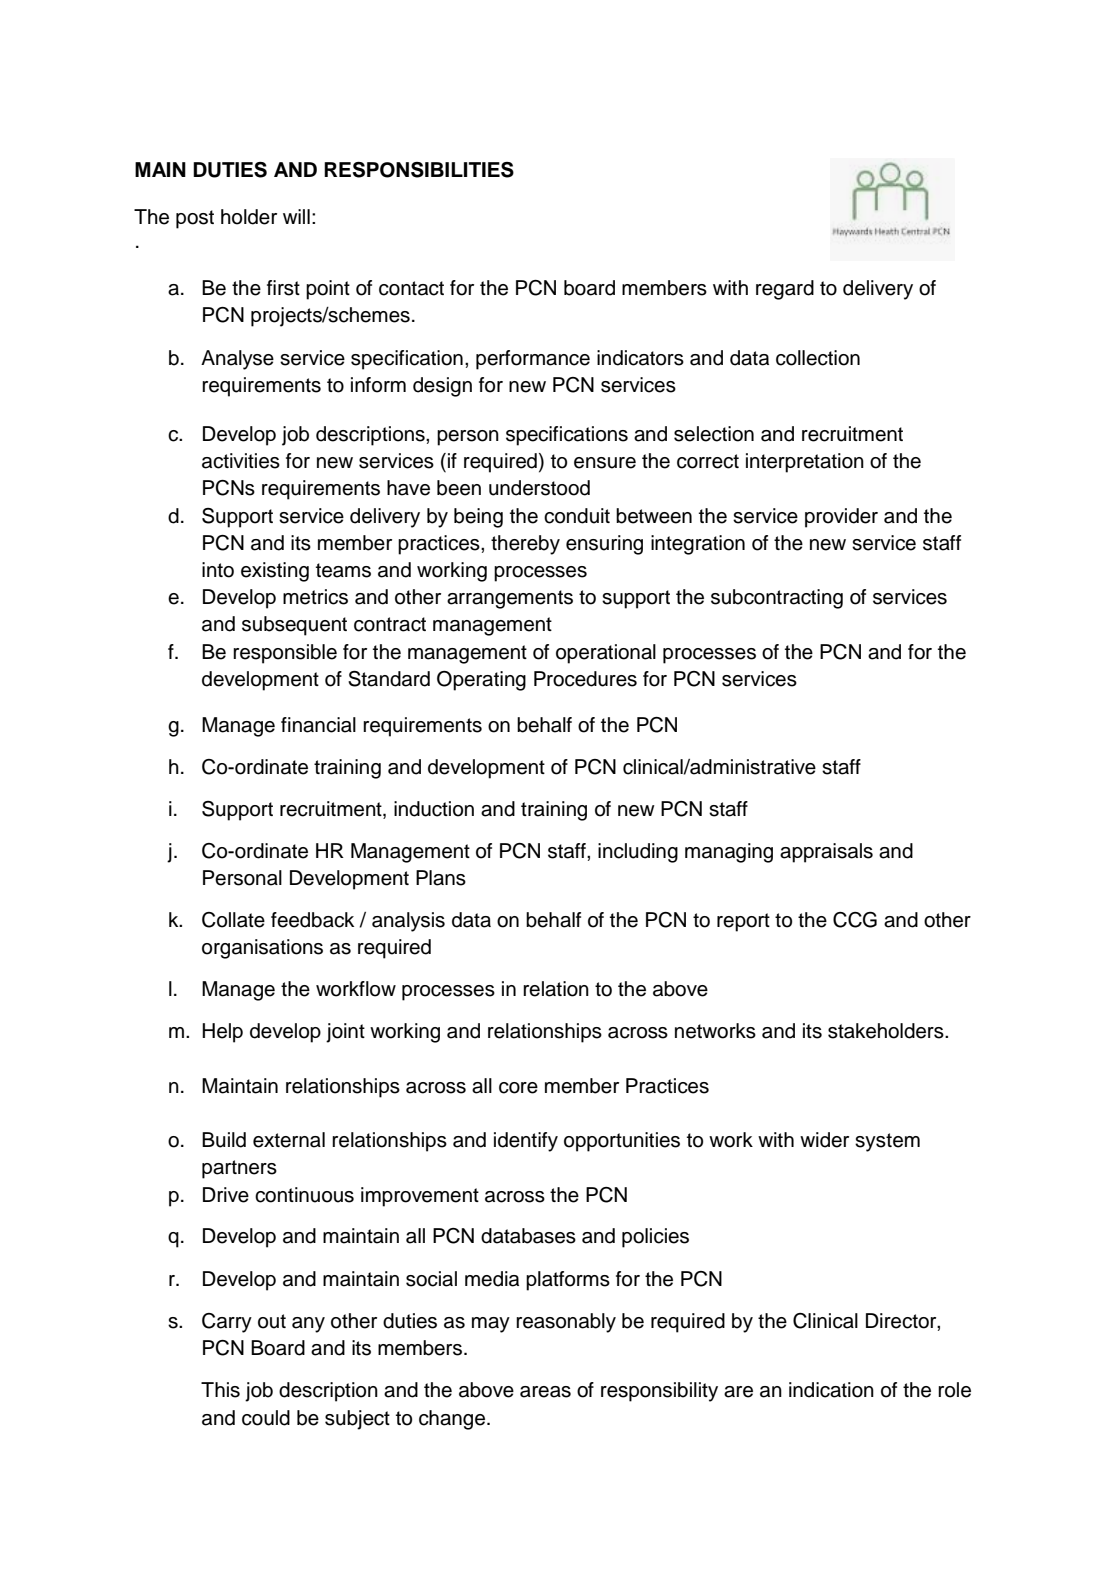 The width and height of the screenshot is (1111, 1572). I want to click on provider, so click(841, 518).
